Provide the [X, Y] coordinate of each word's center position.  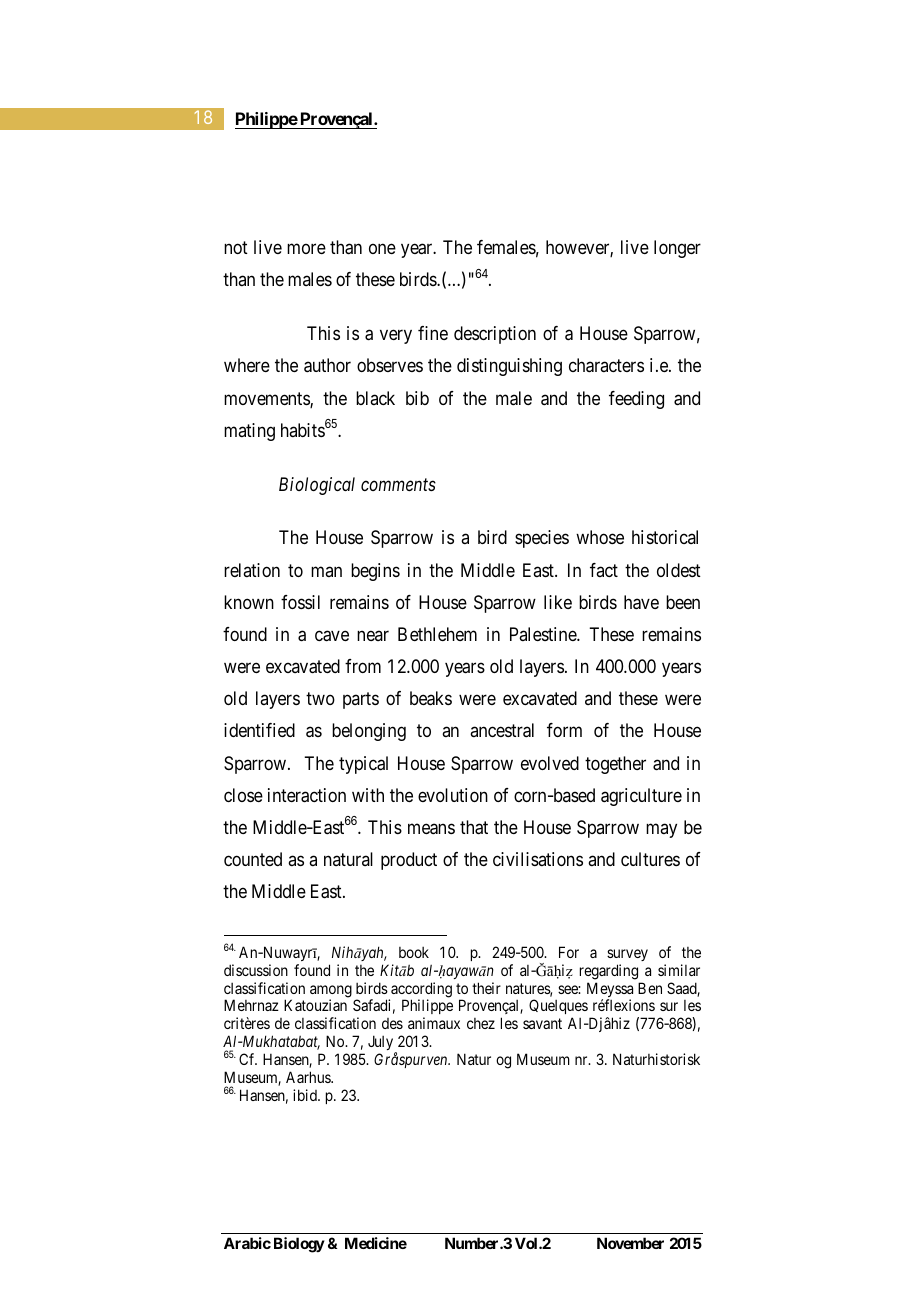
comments [398, 484]
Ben [650, 988]
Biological [317, 486]
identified [259, 730]
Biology [299, 1245]
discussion [256, 970]
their [486, 988]
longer [677, 249]
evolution [453, 795]
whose [600, 537]
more [306, 249]
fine [433, 333]
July [382, 1044]
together [615, 765]
